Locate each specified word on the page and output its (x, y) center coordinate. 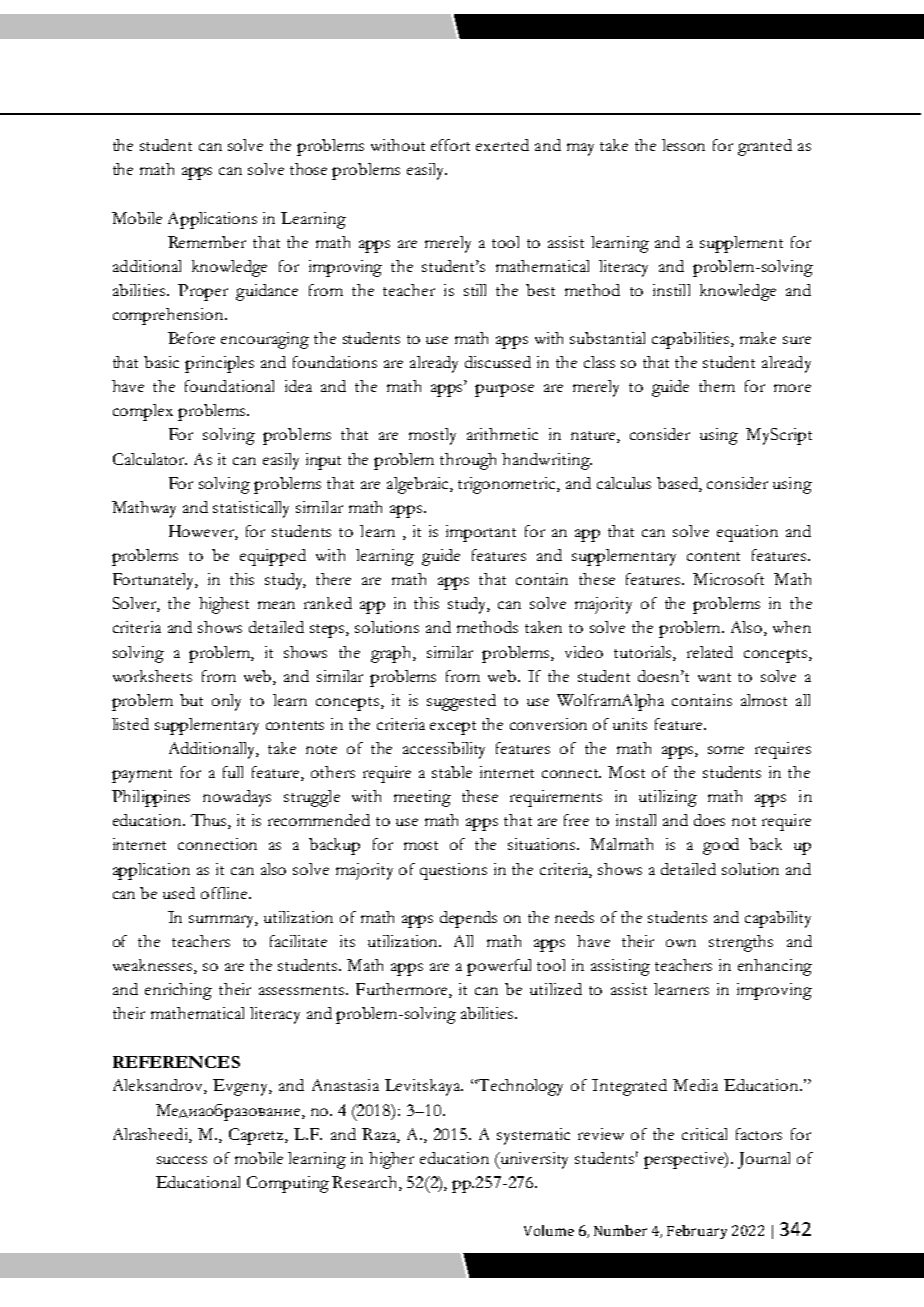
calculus (624, 483)
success (182, 1160)
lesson (683, 145)
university (533, 1160)
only (226, 702)
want (714, 677)
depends (468, 919)
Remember (207, 242)
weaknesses (154, 966)
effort (450, 145)
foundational (229, 386)
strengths (741, 943)
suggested (461, 702)
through (468, 461)
